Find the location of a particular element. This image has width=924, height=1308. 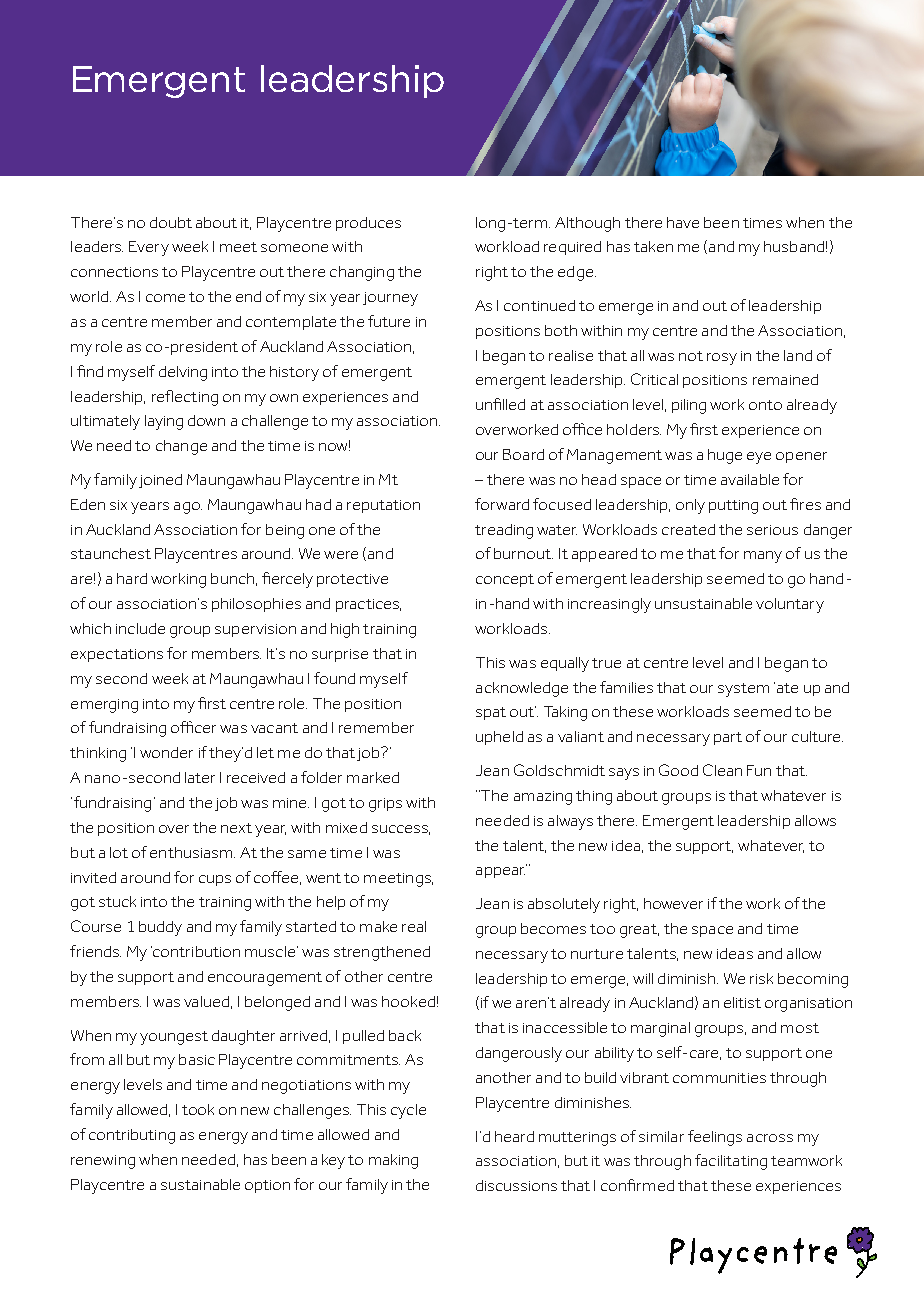

available is located at coordinates (750, 479).
